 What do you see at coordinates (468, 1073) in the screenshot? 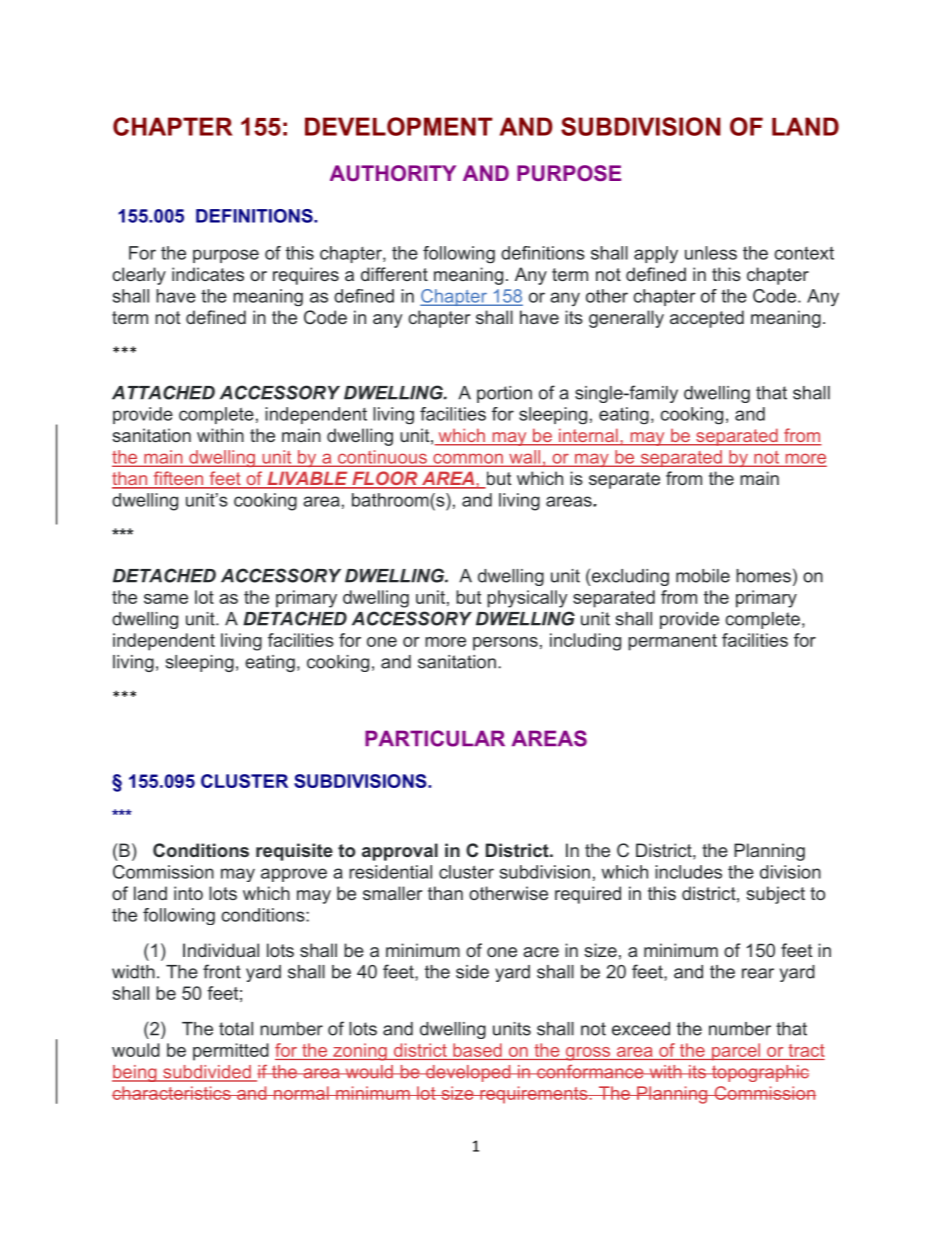
I see `developed` at bounding box center [468, 1073].
